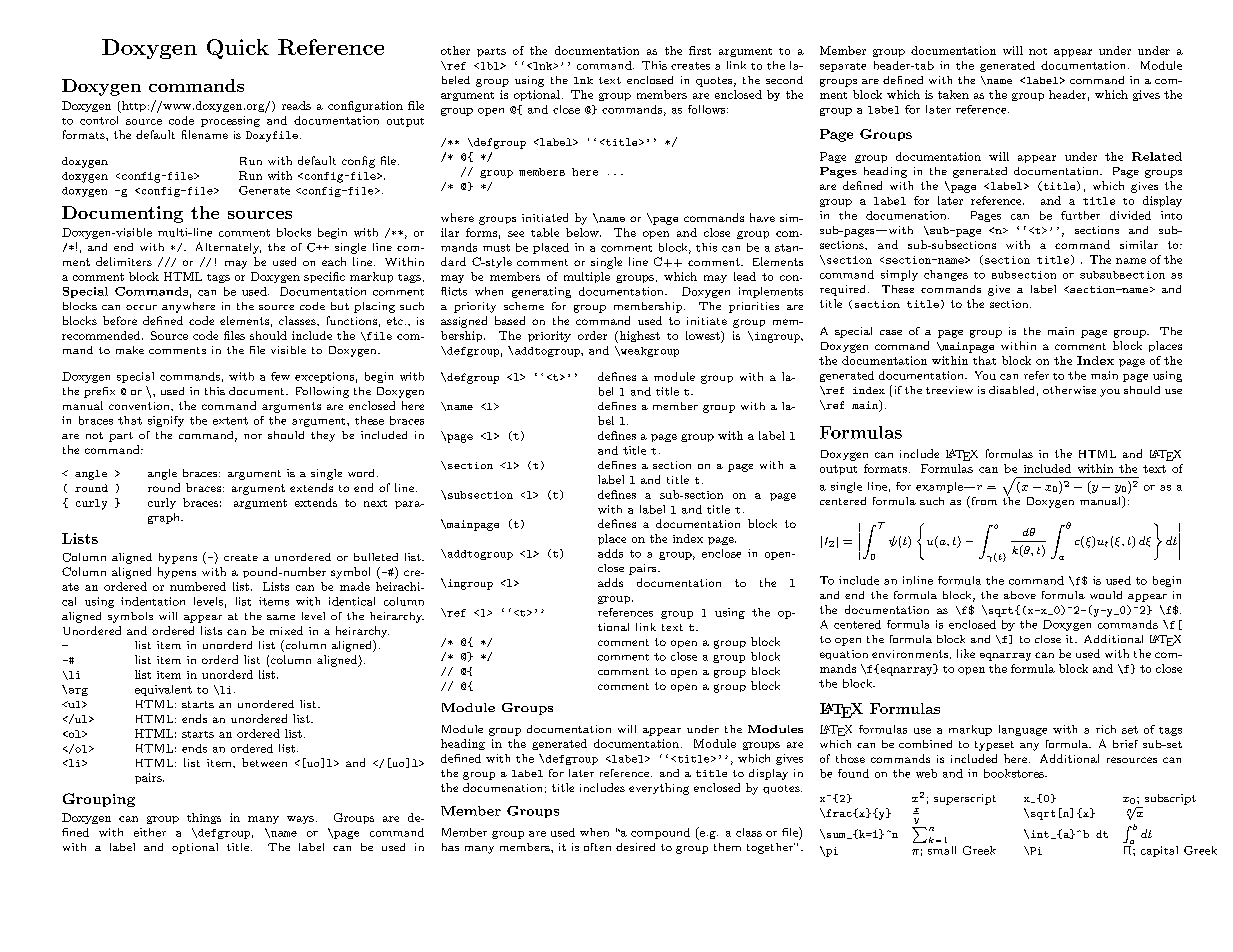 The height and width of the document is (952, 1233). I want to click on indentation, so click(153, 601).
